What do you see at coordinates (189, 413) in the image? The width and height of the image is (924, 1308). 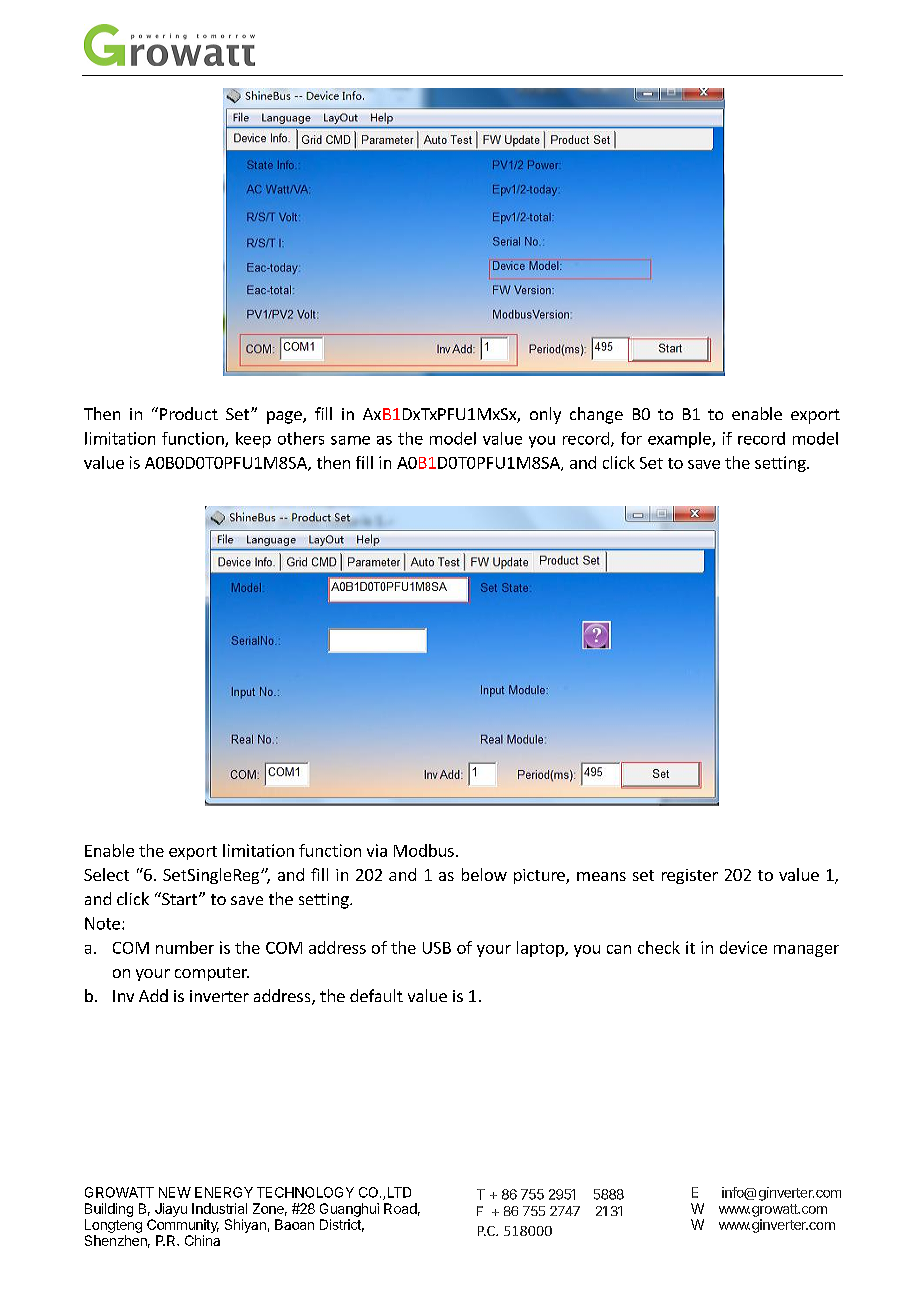 I see `Product` at bounding box center [189, 413].
